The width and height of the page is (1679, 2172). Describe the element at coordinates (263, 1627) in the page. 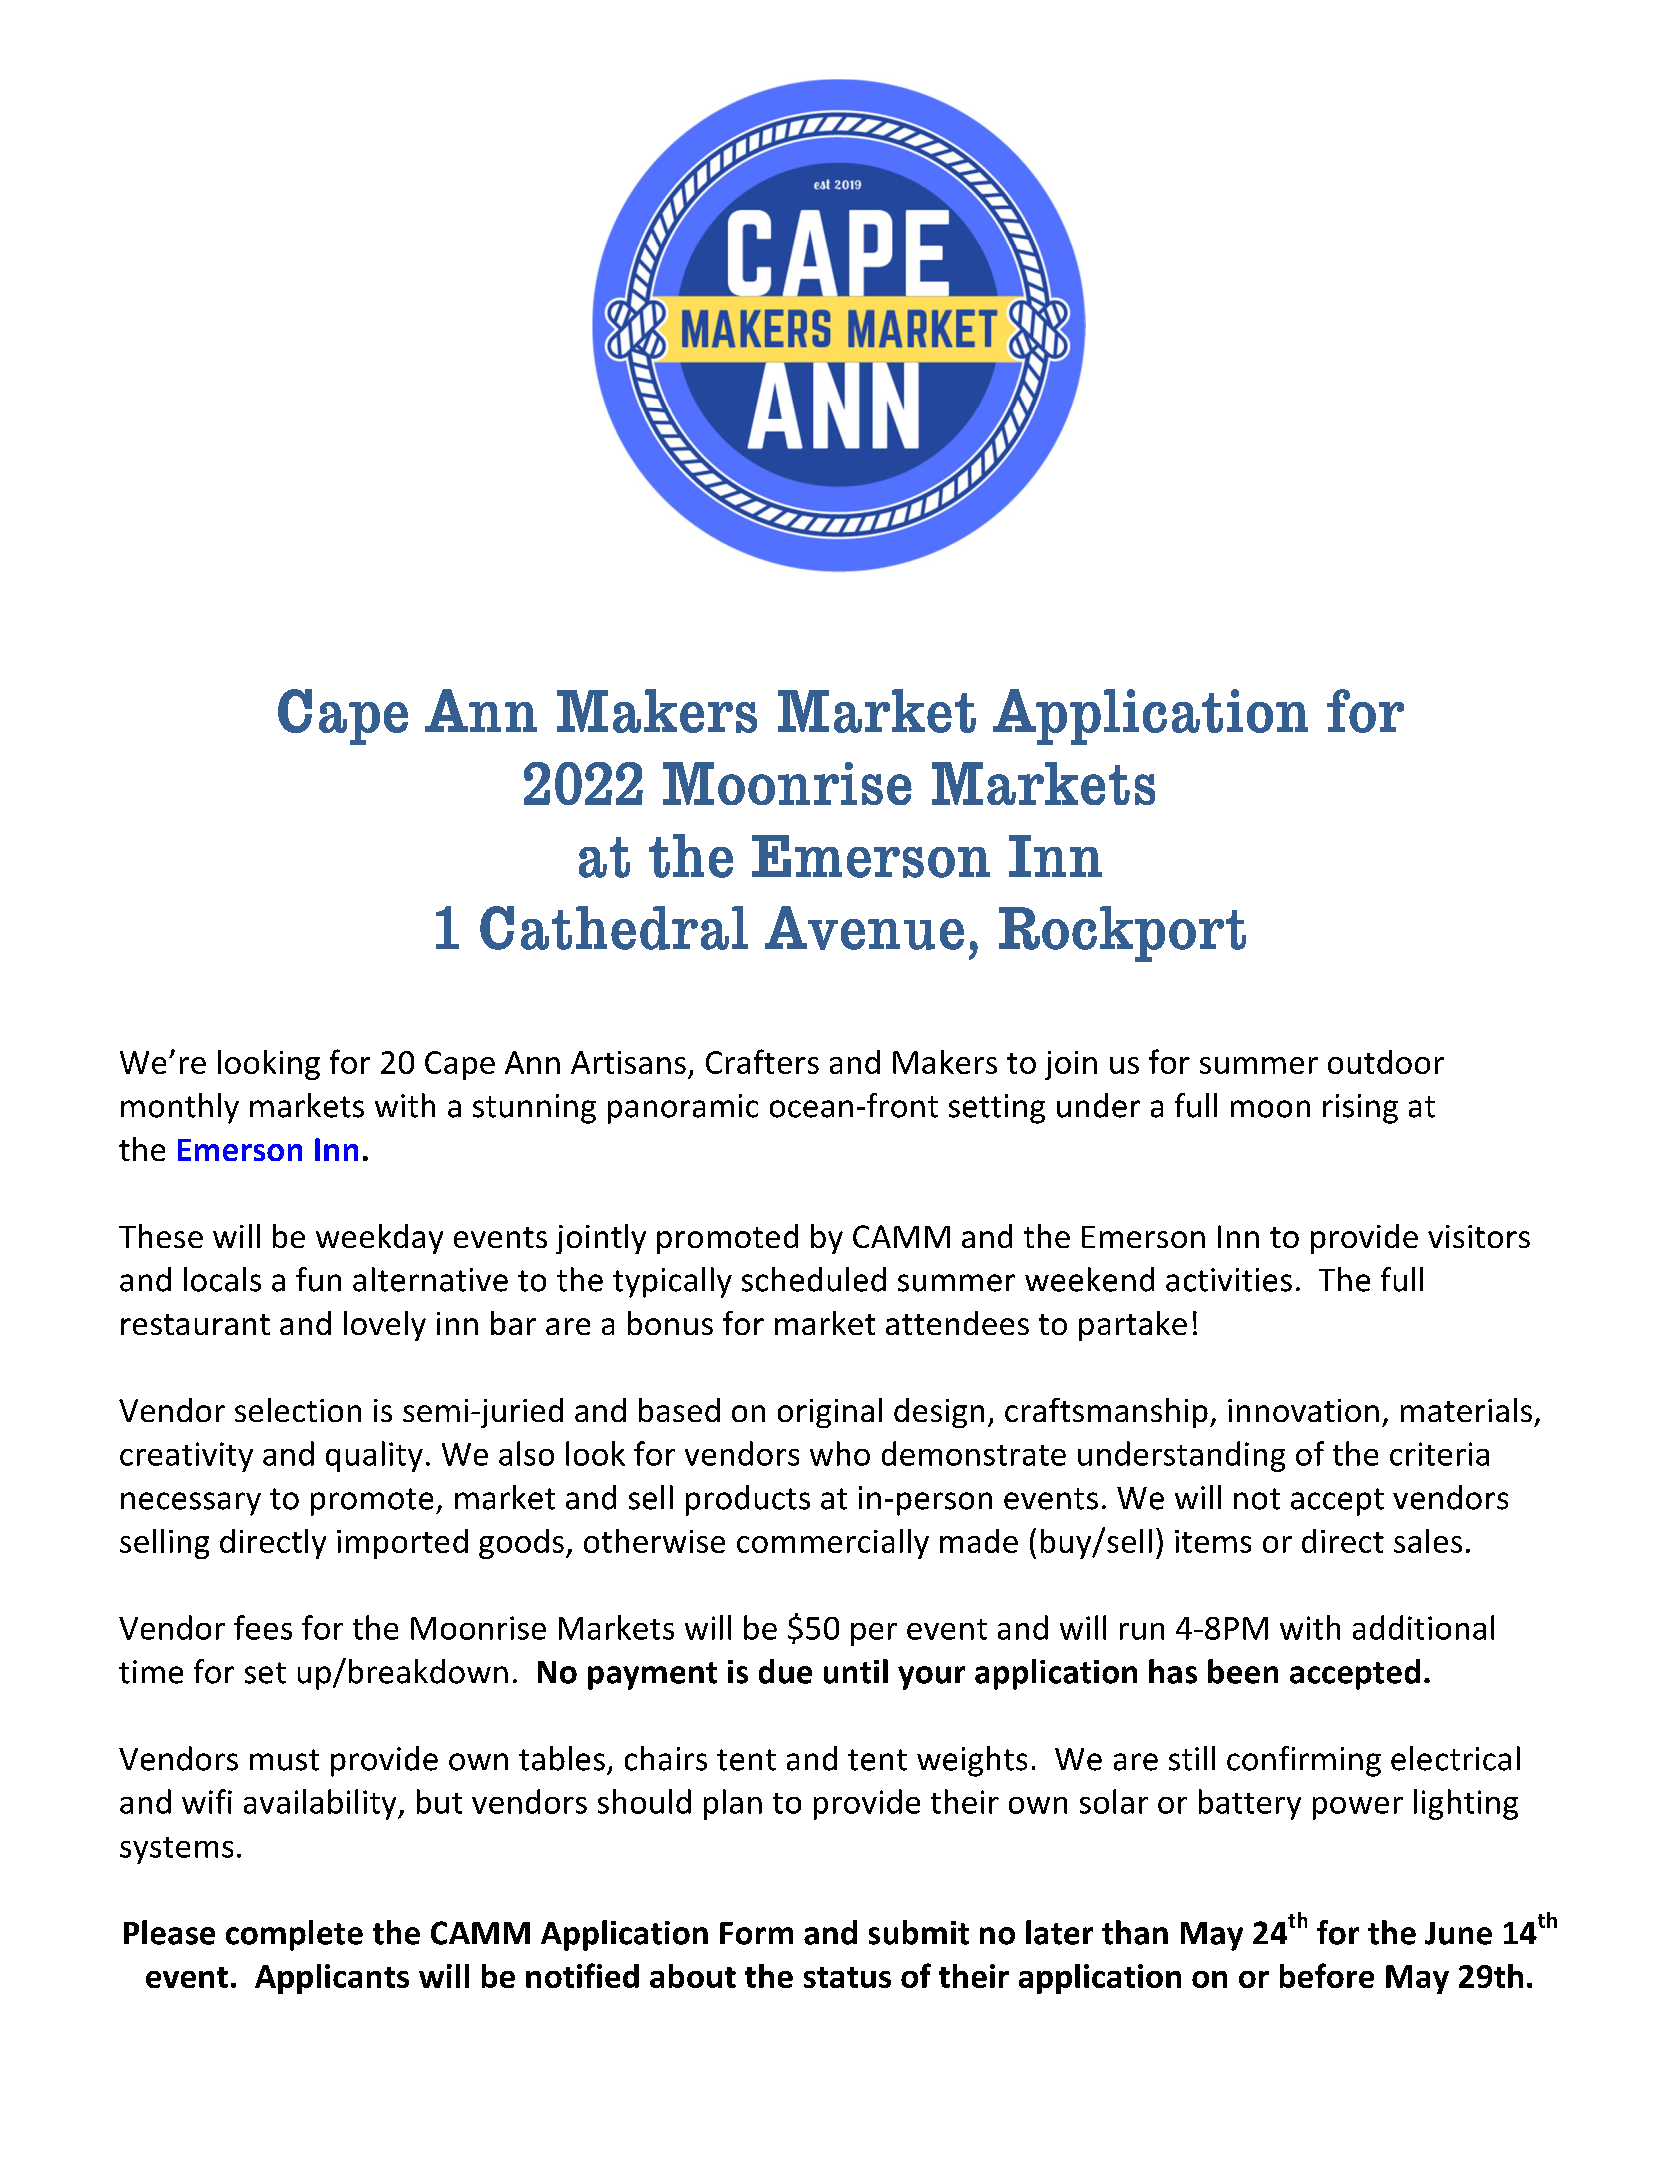

I see `fees` at that location.
